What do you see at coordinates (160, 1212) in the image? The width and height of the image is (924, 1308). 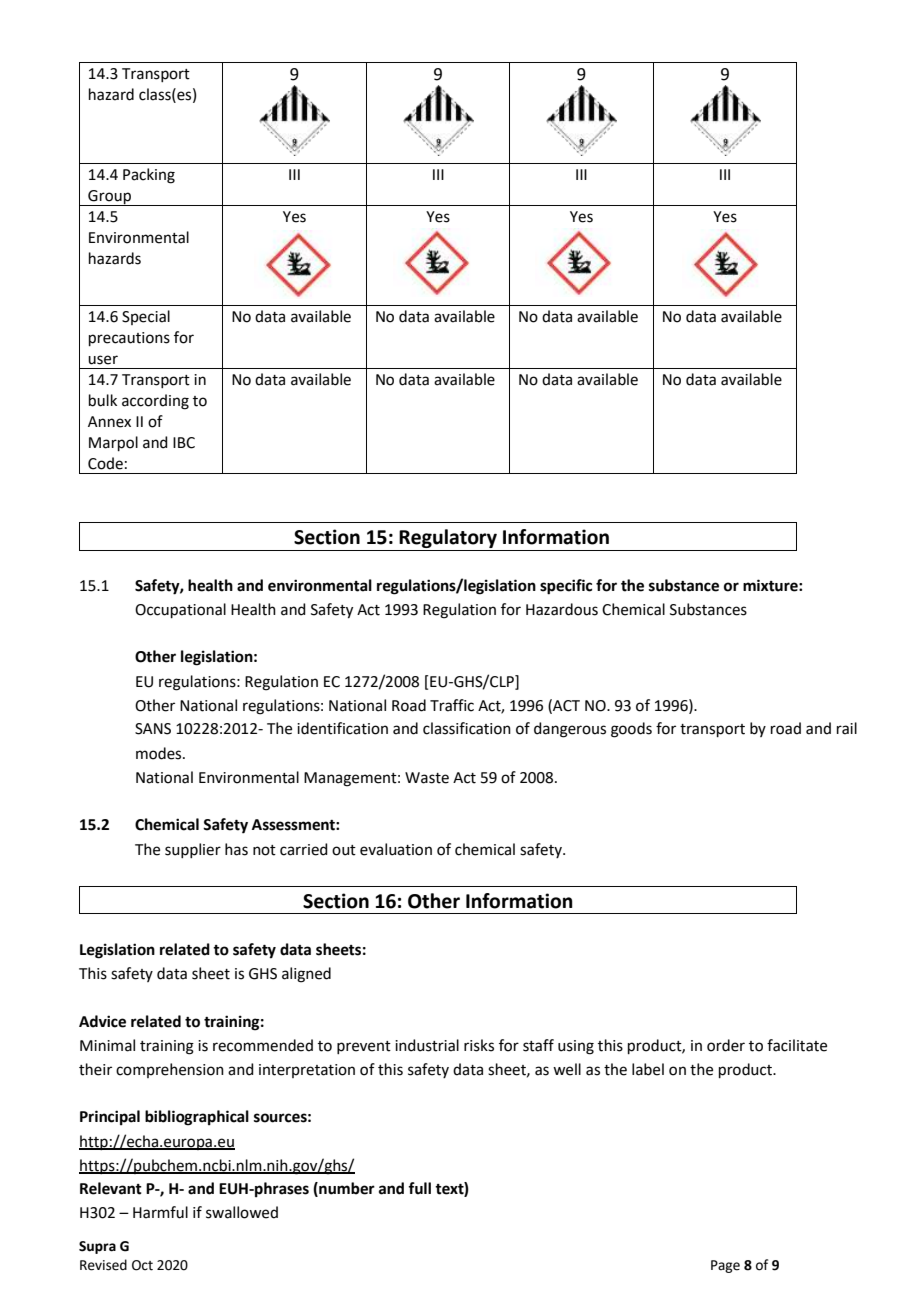 I see `Harmful` at bounding box center [160, 1212].
